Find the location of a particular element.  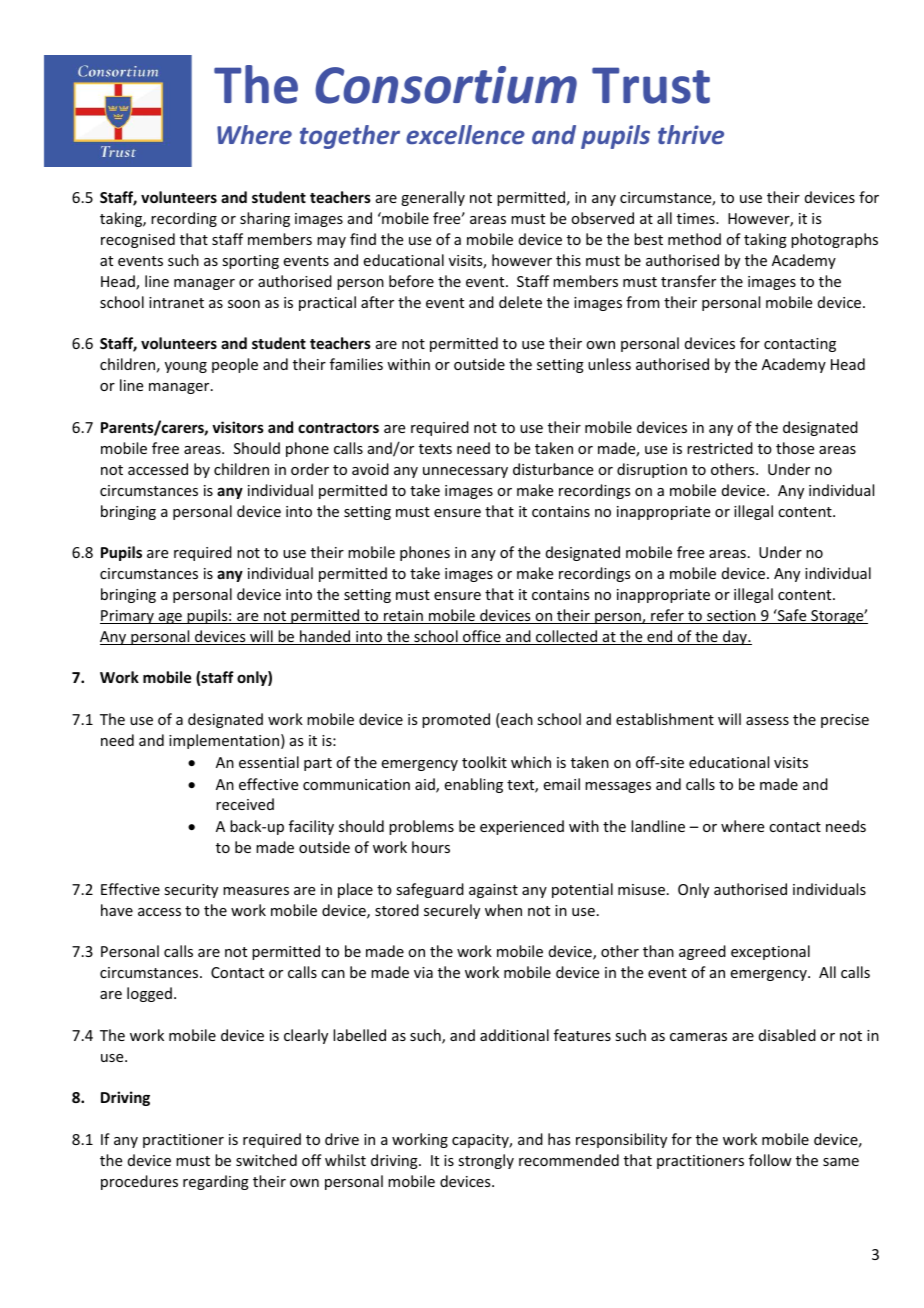

office is located at coordinates (482, 637).
